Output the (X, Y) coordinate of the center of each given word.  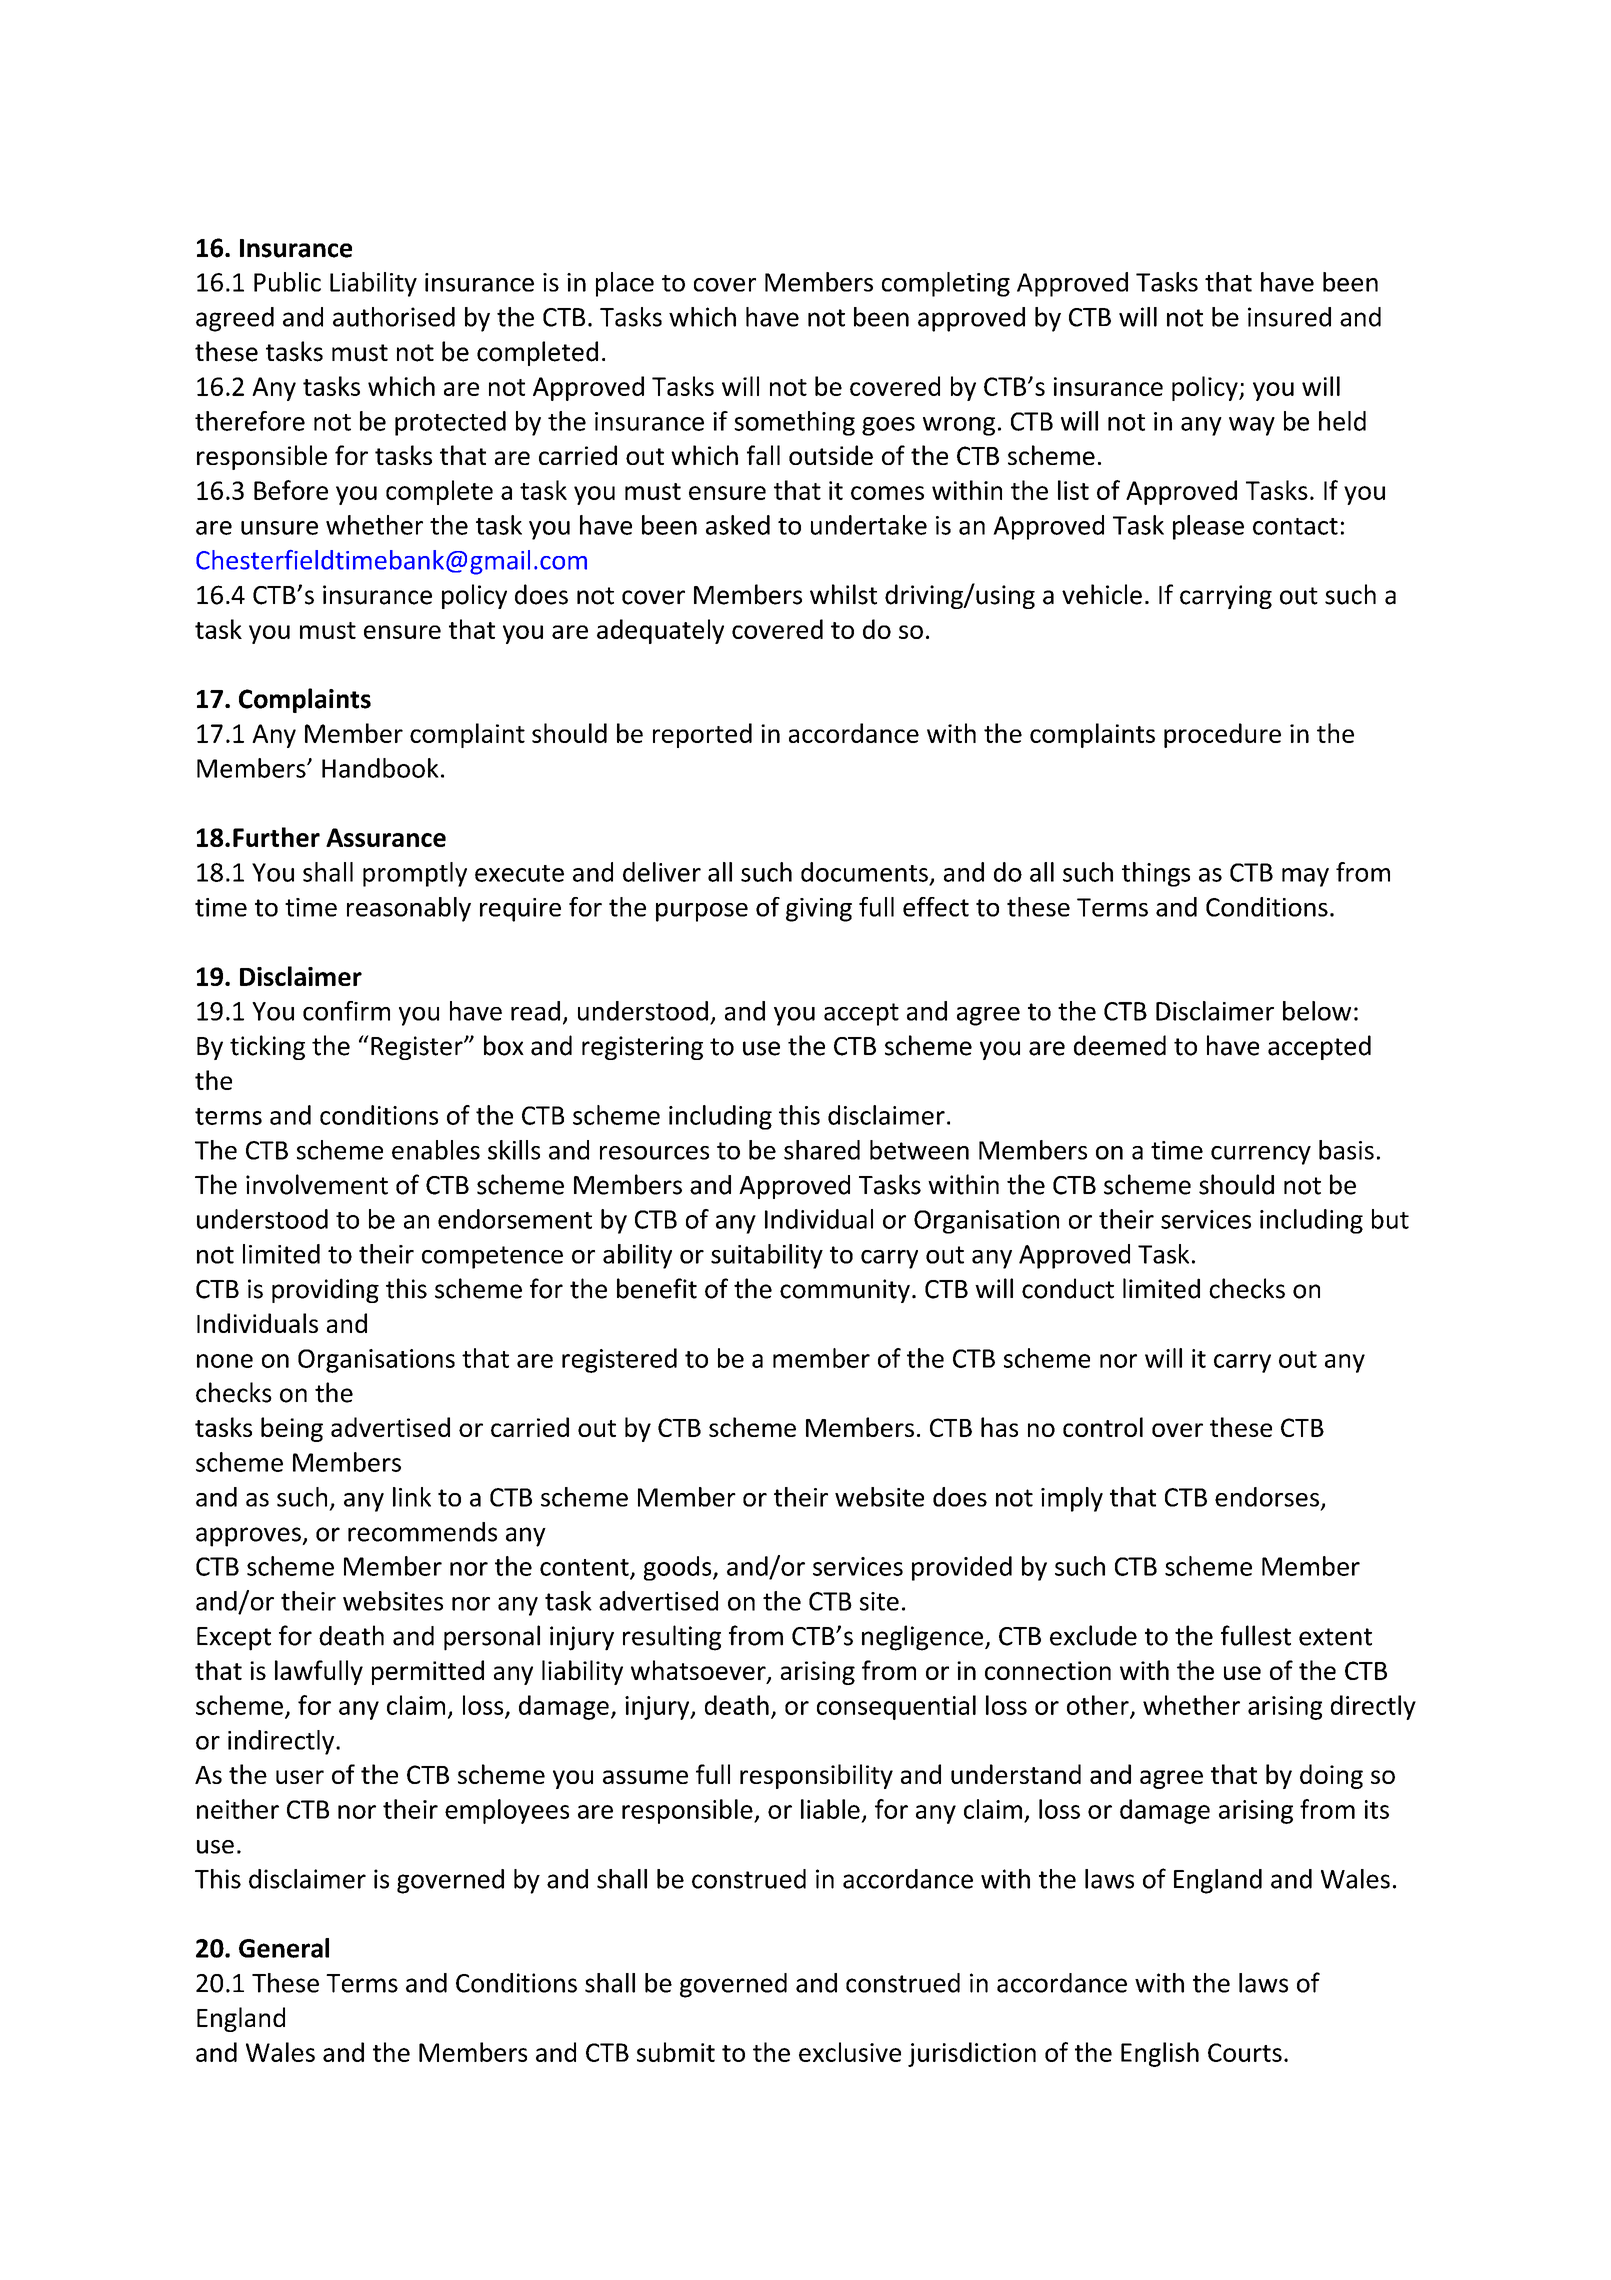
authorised (394, 317)
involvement (317, 1184)
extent (1335, 1637)
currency (1261, 1155)
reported (702, 735)
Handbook (380, 768)
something (794, 423)
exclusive (850, 2052)
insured (1289, 317)
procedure (1222, 735)
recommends (422, 1532)
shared (822, 1150)
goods (679, 1568)
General (284, 1948)
